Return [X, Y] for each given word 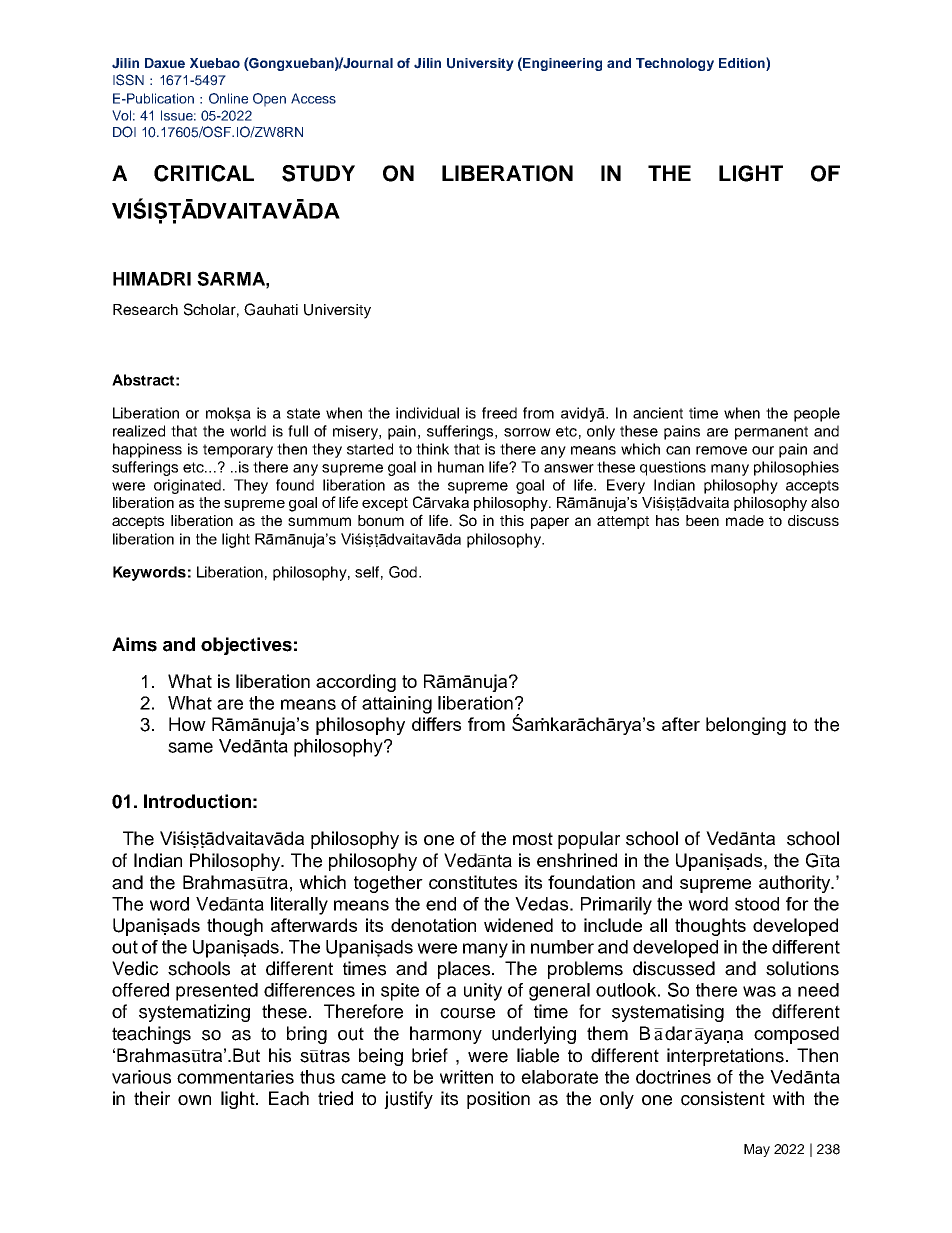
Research [145, 309]
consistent [723, 1098]
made [745, 520]
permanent [771, 433]
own [194, 1100]
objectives [246, 646]
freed [499, 413]
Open [269, 100]
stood [757, 904]
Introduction [197, 801]
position [498, 1100]
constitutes [473, 882]
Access [313, 98]
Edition [743, 62]
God [403, 572]
